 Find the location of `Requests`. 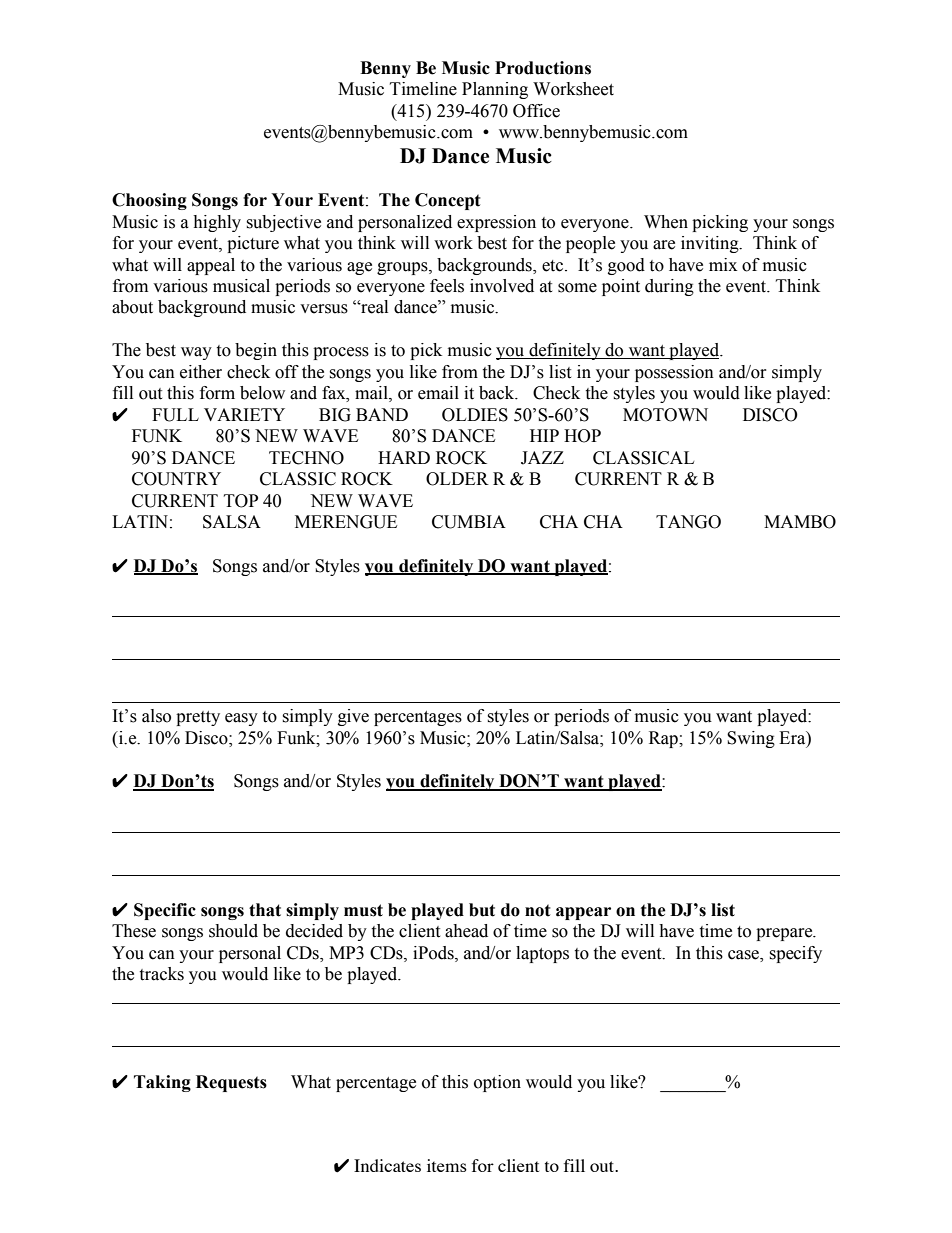

Requests is located at coordinates (231, 1083).
